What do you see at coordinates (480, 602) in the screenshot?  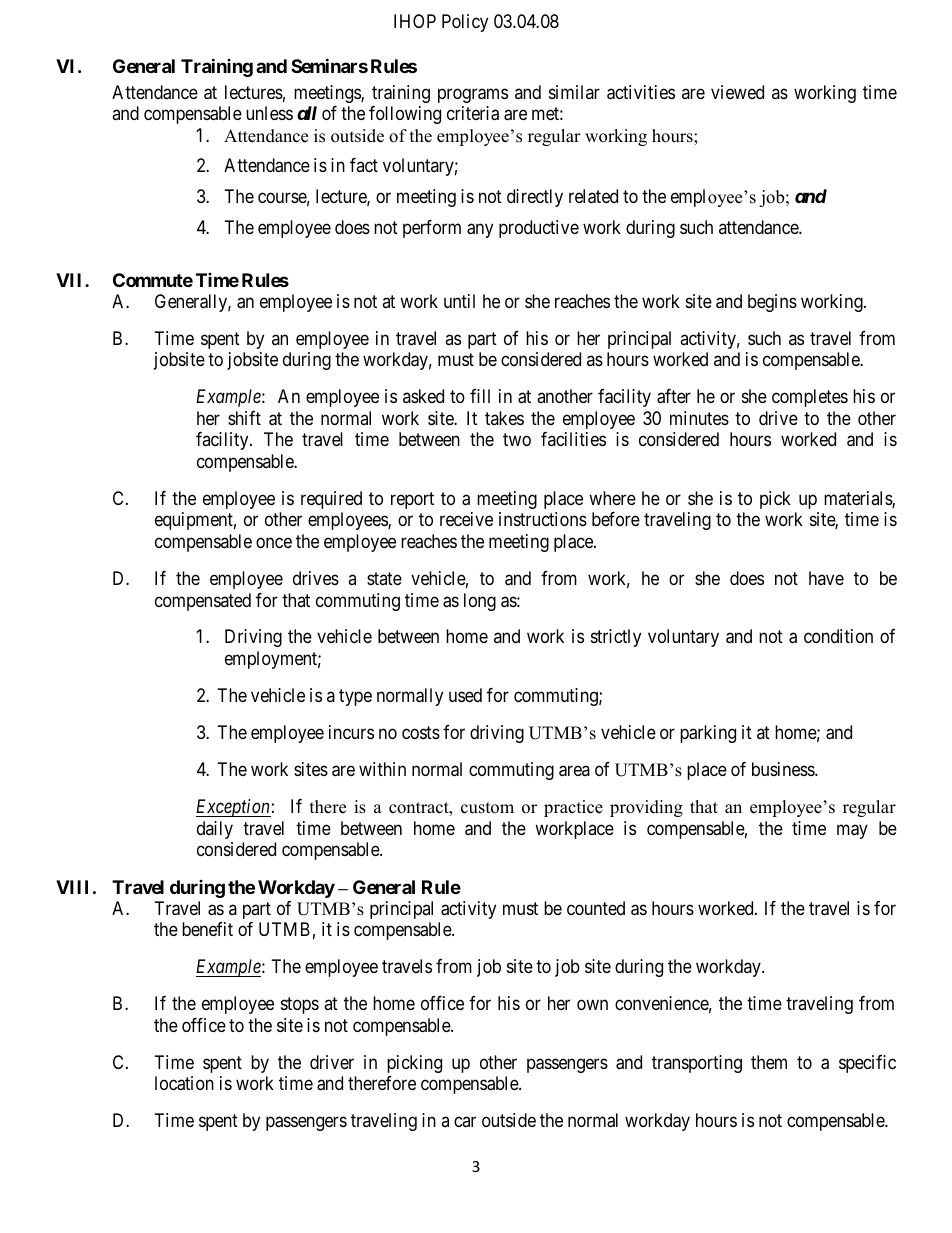 I see `long` at bounding box center [480, 602].
